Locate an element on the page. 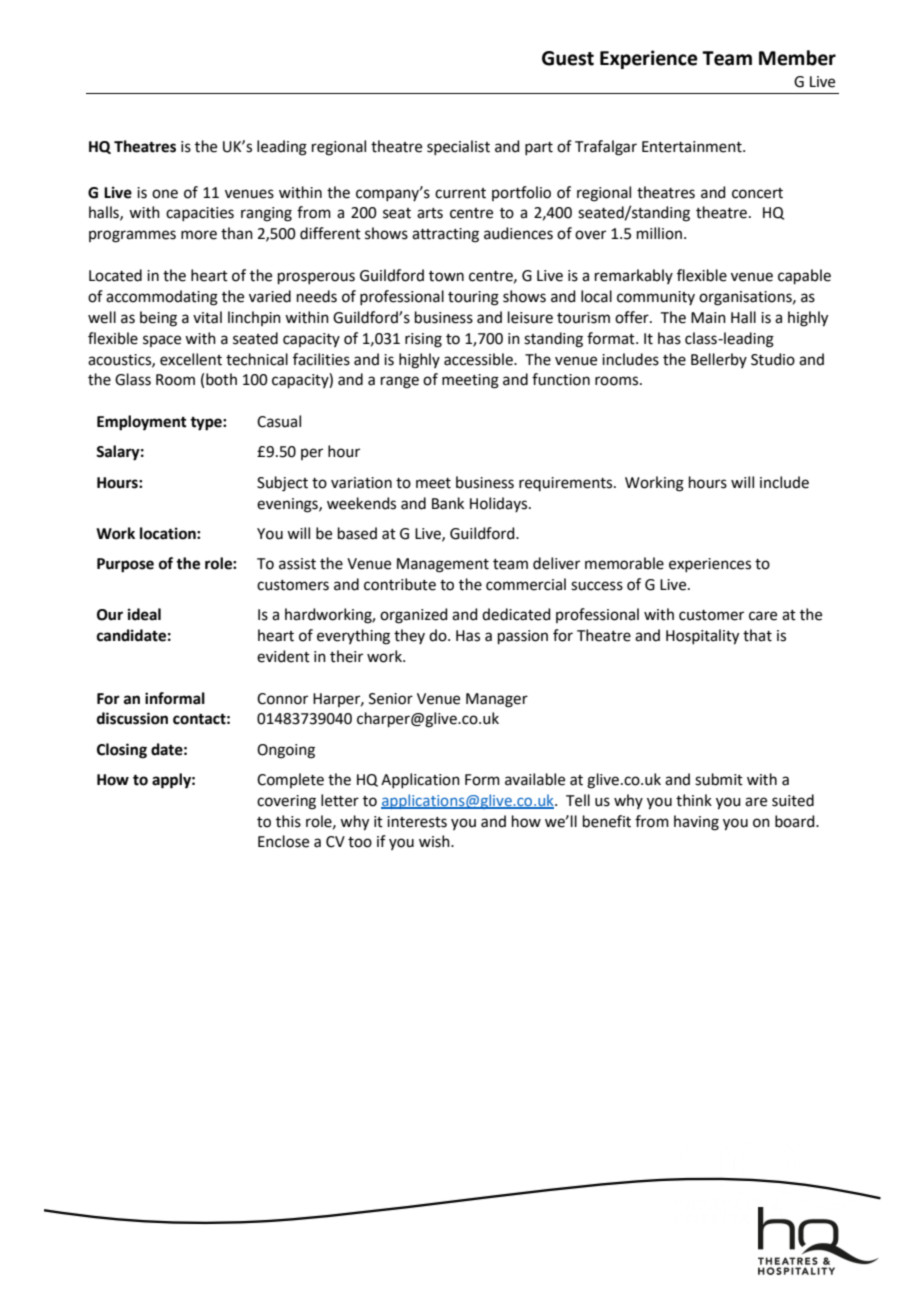 The image size is (924, 1309). specialist is located at coordinates (458, 147).
